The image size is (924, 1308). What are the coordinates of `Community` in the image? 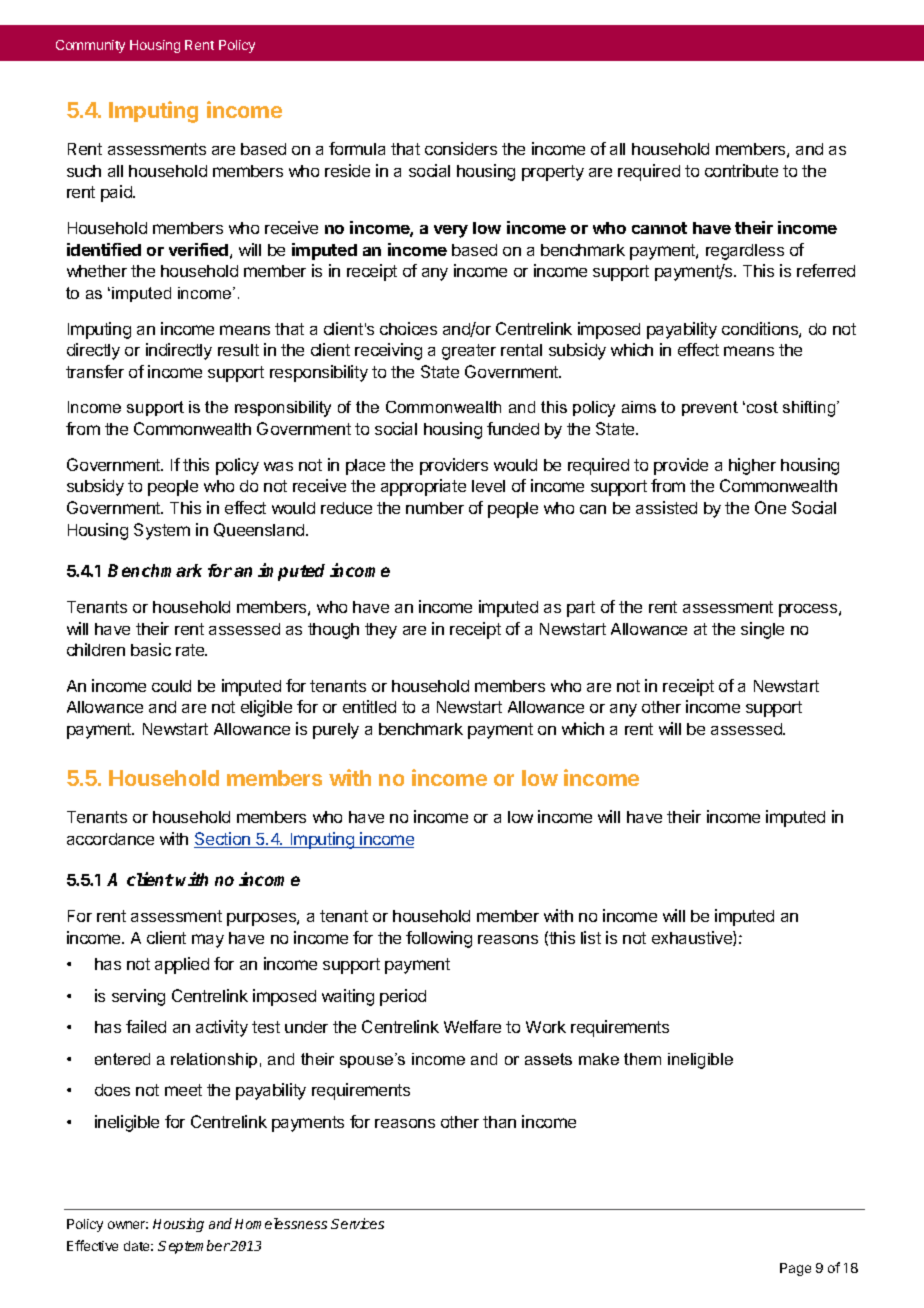 It's located at (90, 46).
